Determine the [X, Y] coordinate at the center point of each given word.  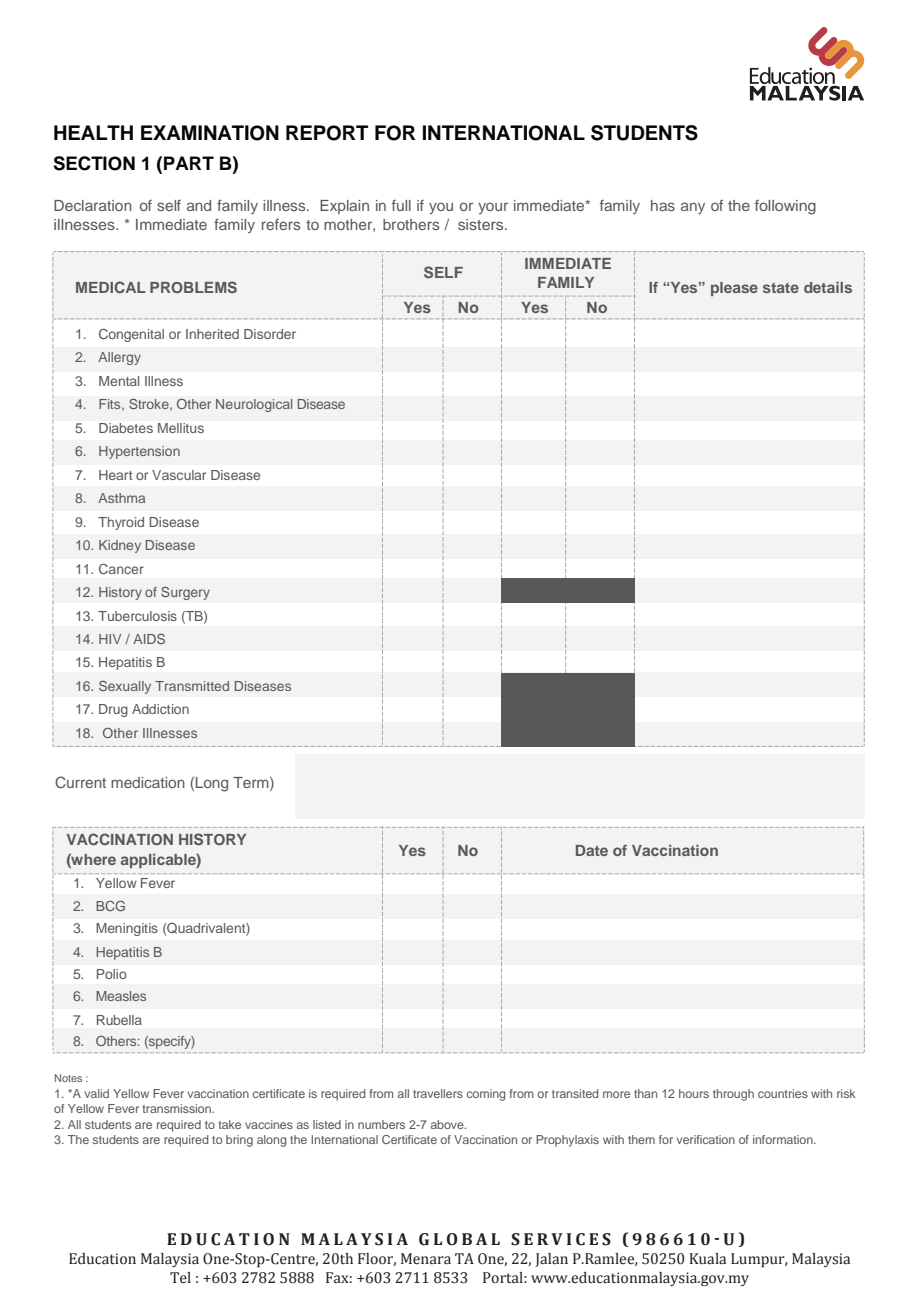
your [493, 208]
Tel [180, 1278]
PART [189, 163]
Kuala [707, 1259]
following [785, 207]
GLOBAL [459, 1239]
